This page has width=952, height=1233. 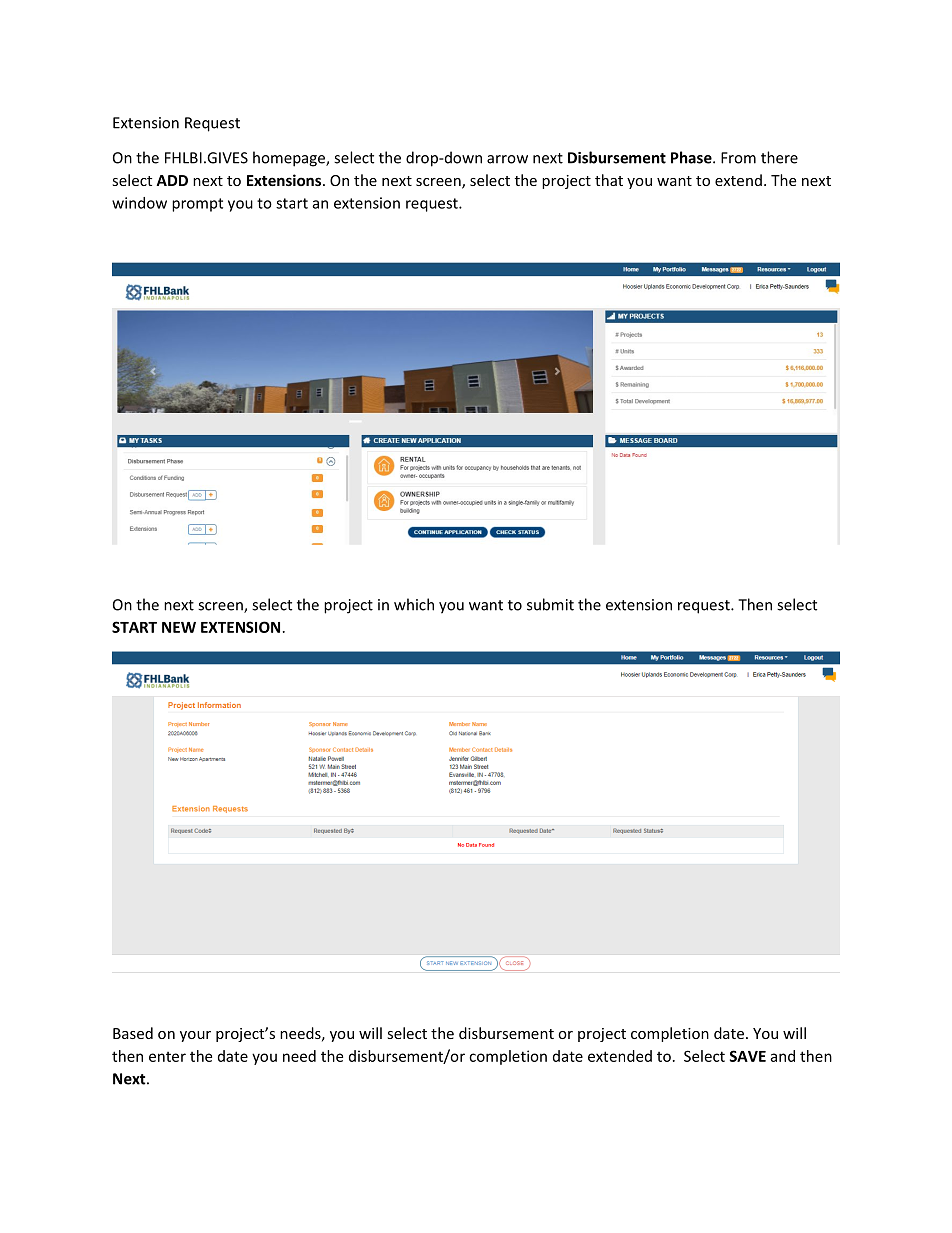 What do you see at coordinates (692, 157) in the page?
I see `Phase` at bounding box center [692, 157].
